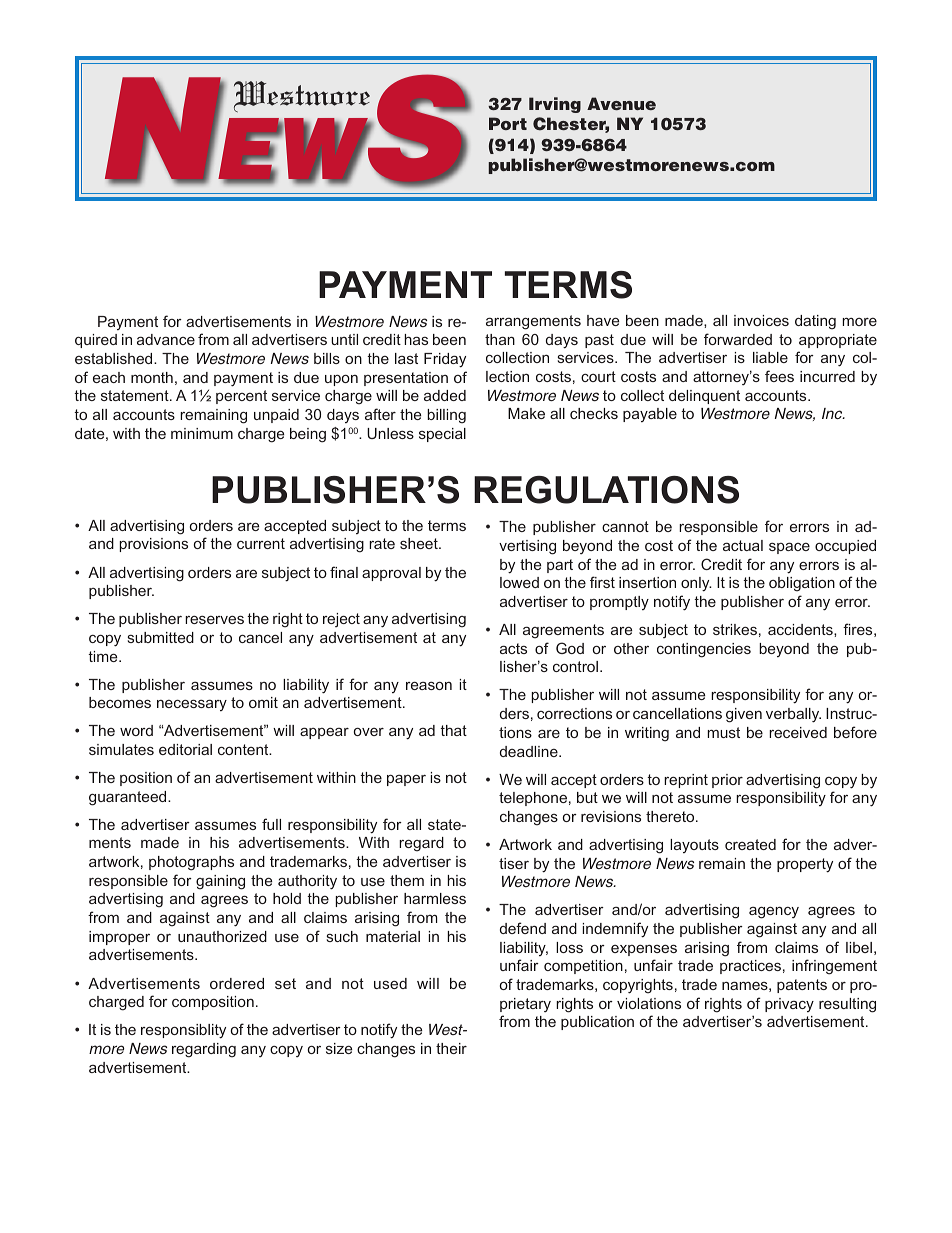  What do you see at coordinates (789, 1005) in the document?
I see `privacy` at bounding box center [789, 1005].
